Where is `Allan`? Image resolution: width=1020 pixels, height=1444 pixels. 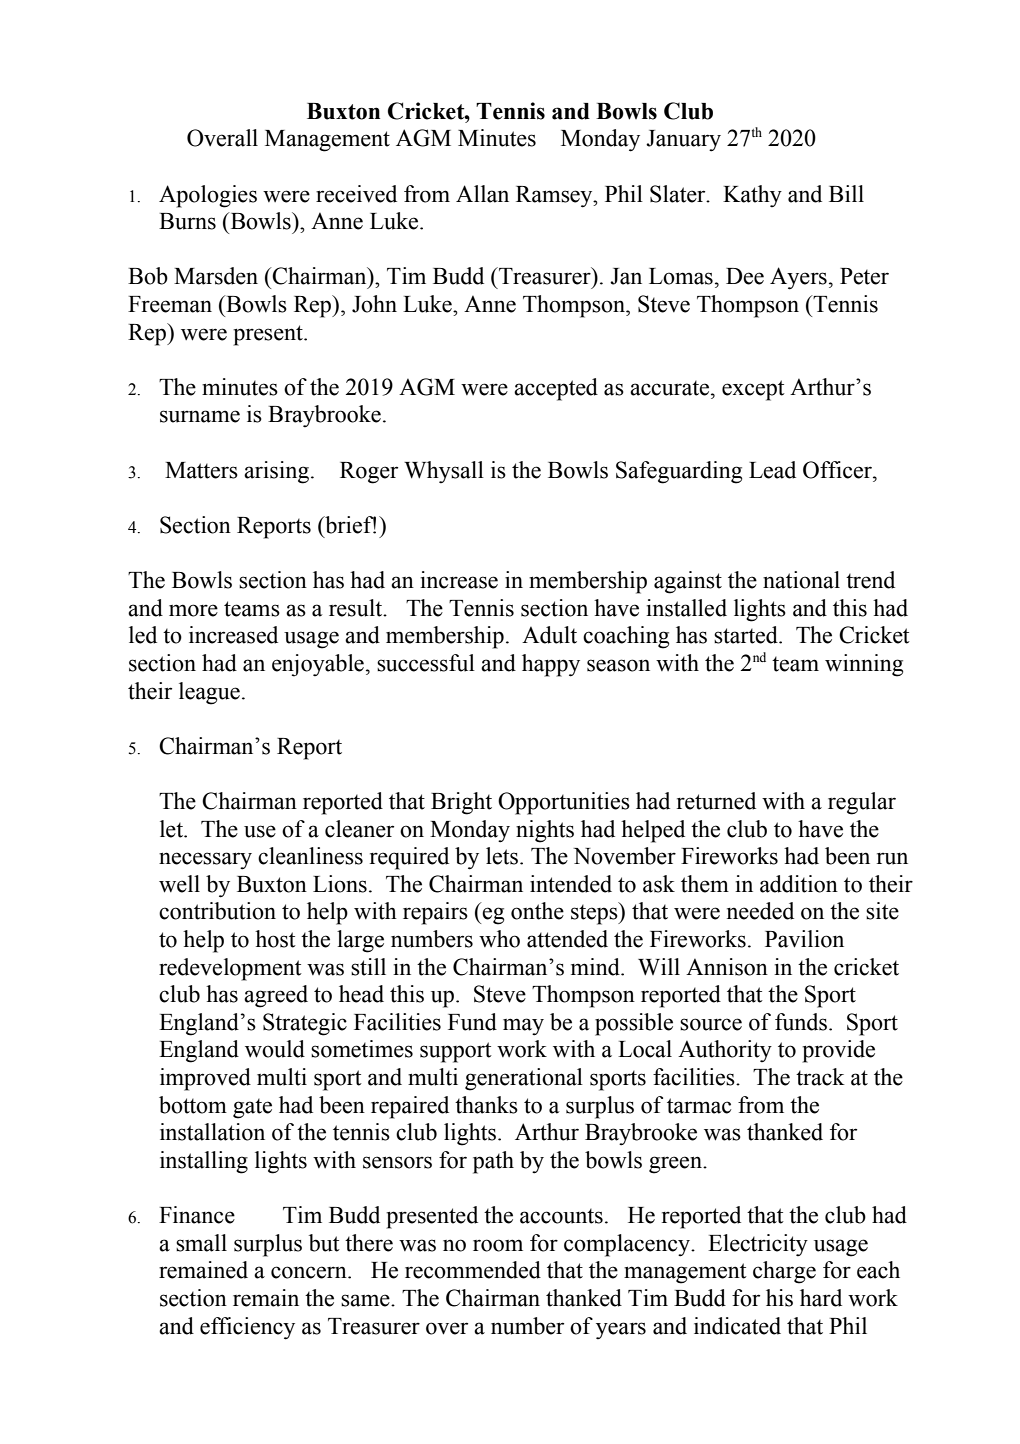
Allan is located at coordinates (482, 194).
